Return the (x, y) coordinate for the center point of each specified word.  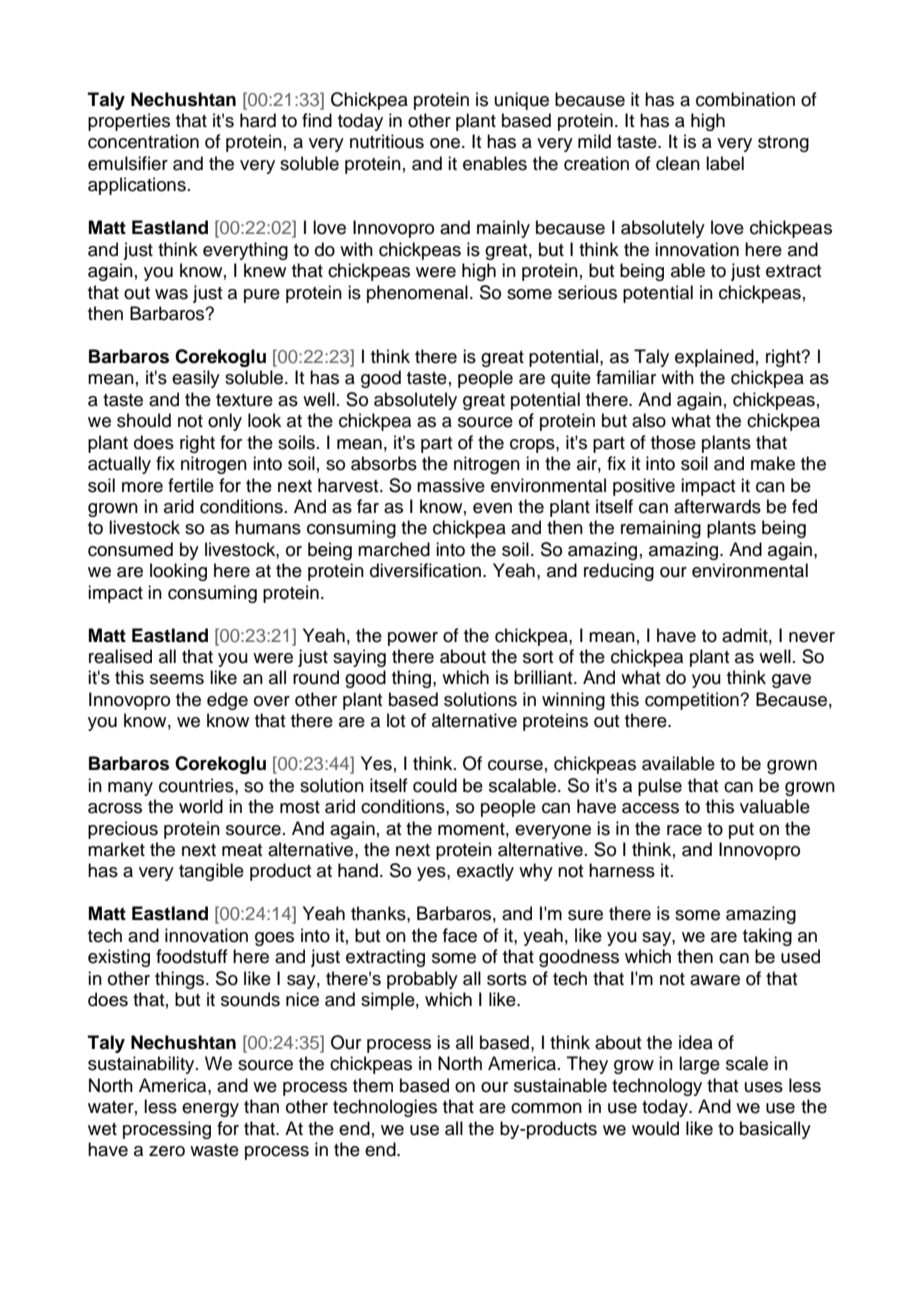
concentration (143, 141)
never (812, 637)
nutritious (387, 141)
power (413, 639)
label (725, 163)
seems (177, 679)
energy (210, 1110)
